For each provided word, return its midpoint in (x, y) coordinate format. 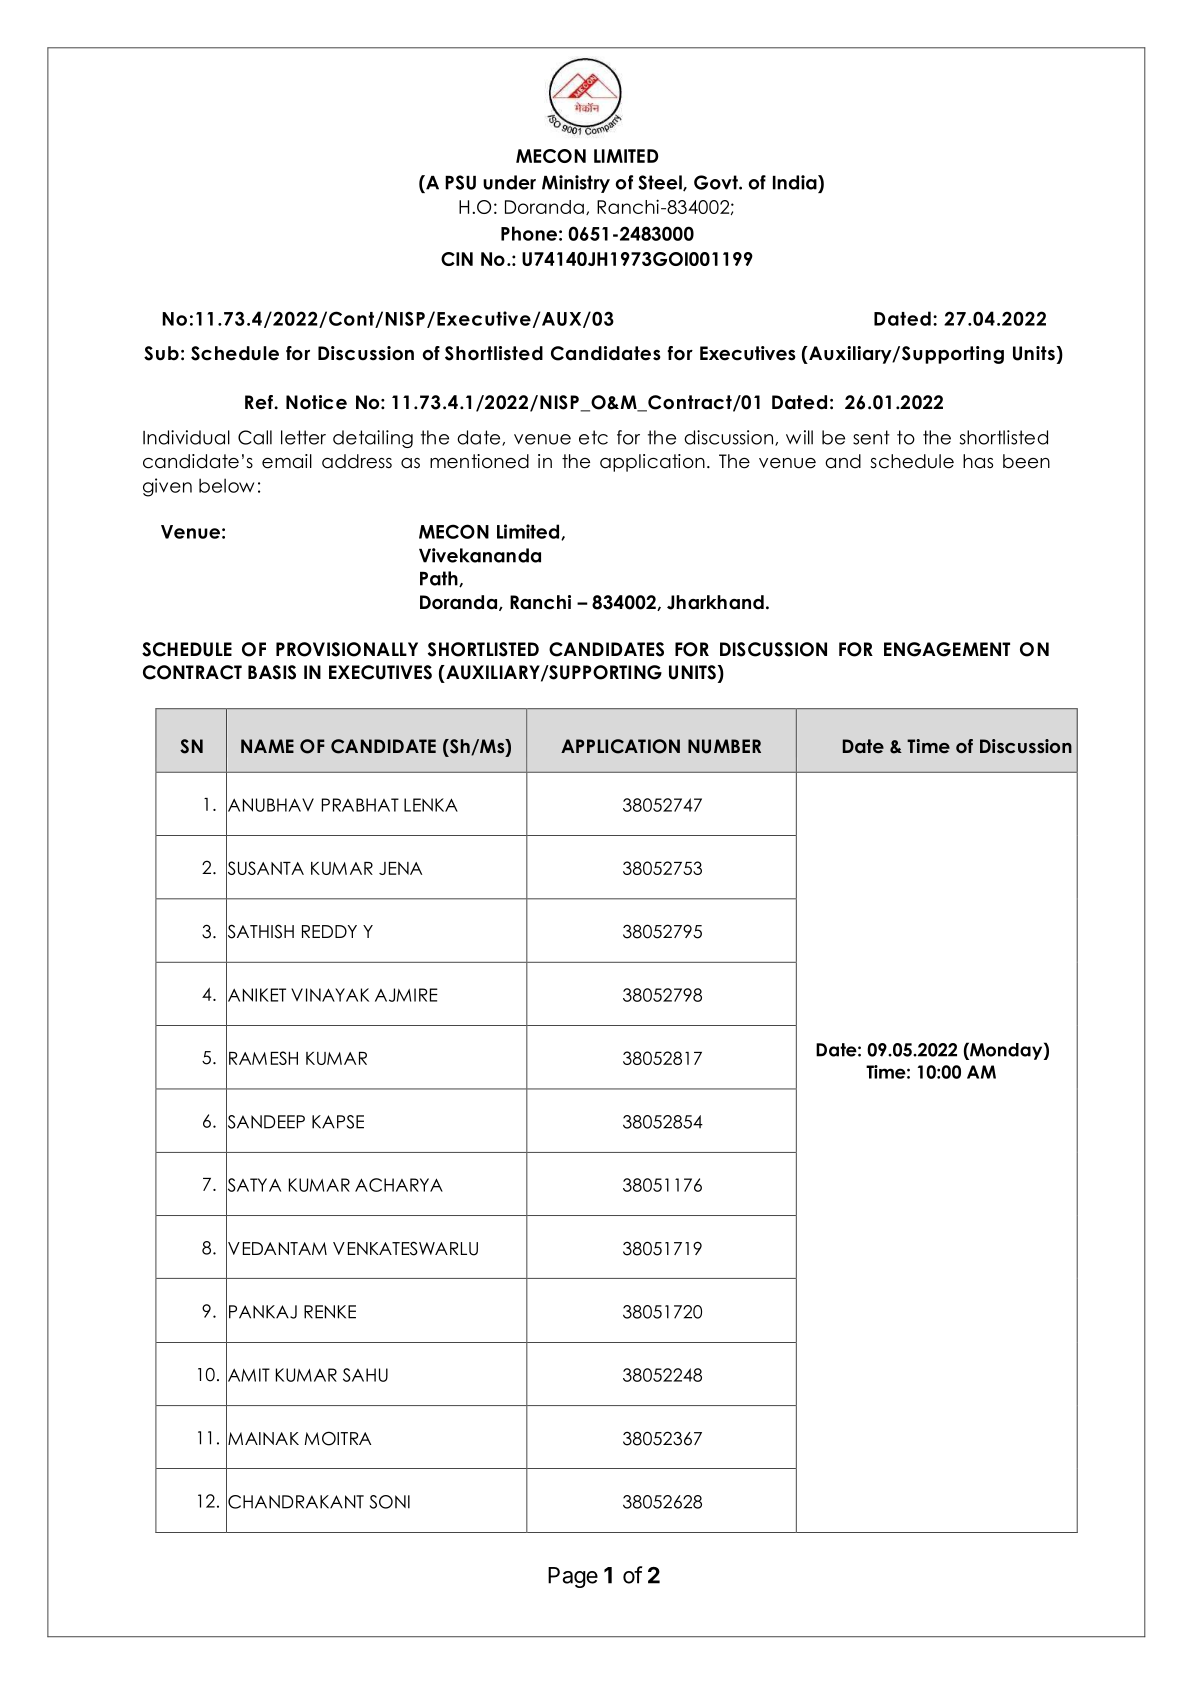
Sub (161, 353)
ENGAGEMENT (947, 649)
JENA (400, 868)
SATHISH (260, 931)
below (226, 485)
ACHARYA (399, 1185)
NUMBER (724, 746)
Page (573, 1577)
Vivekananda (480, 555)
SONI (390, 1502)
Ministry (576, 184)
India (796, 182)
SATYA (253, 1185)
